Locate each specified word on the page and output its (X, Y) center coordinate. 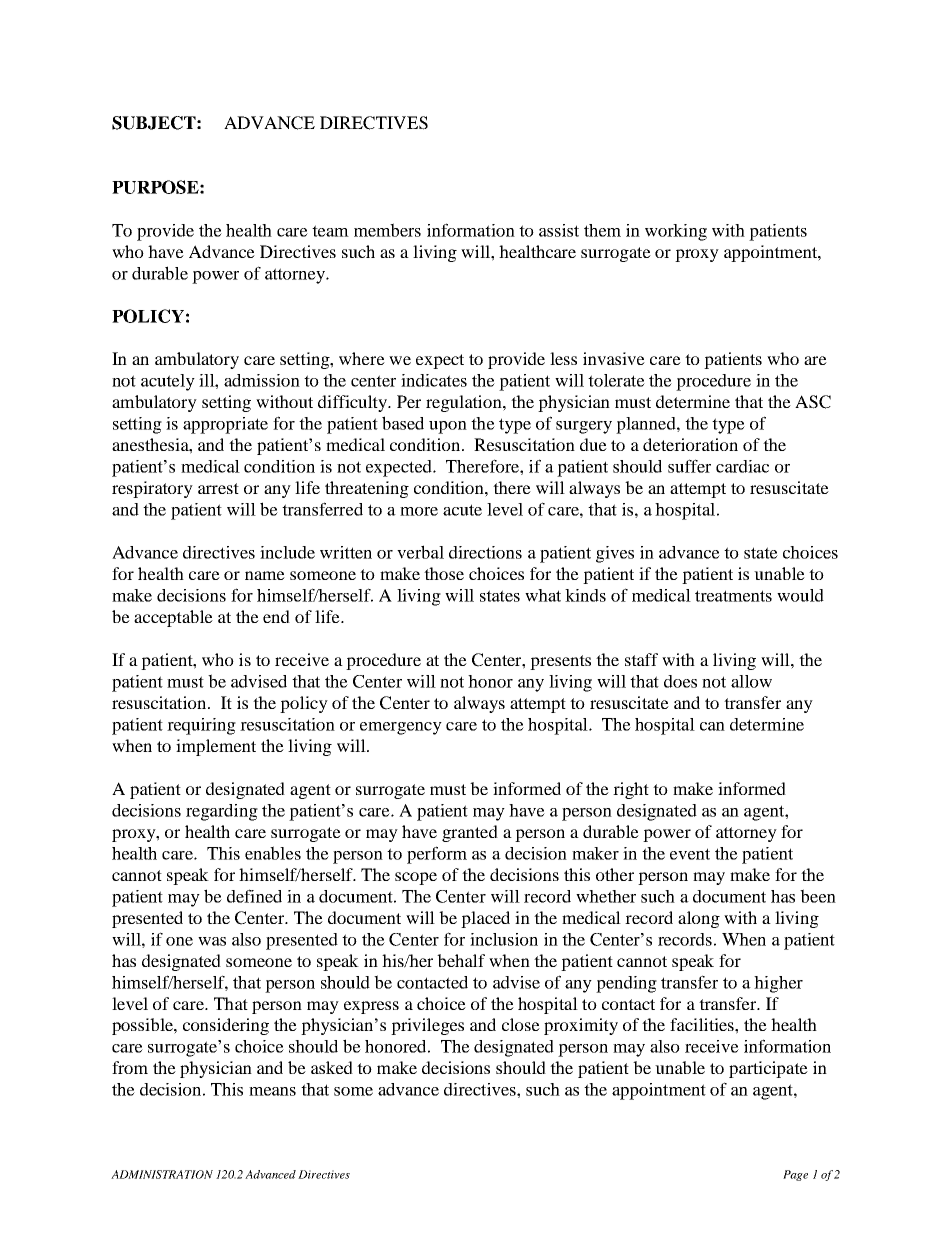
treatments (733, 596)
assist (559, 230)
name (265, 575)
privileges (427, 1026)
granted (470, 833)
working (676, 232)
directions (485, 552)
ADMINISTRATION (162, 1174)
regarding (222, 812)
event (690, 854)
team (330, 231)
